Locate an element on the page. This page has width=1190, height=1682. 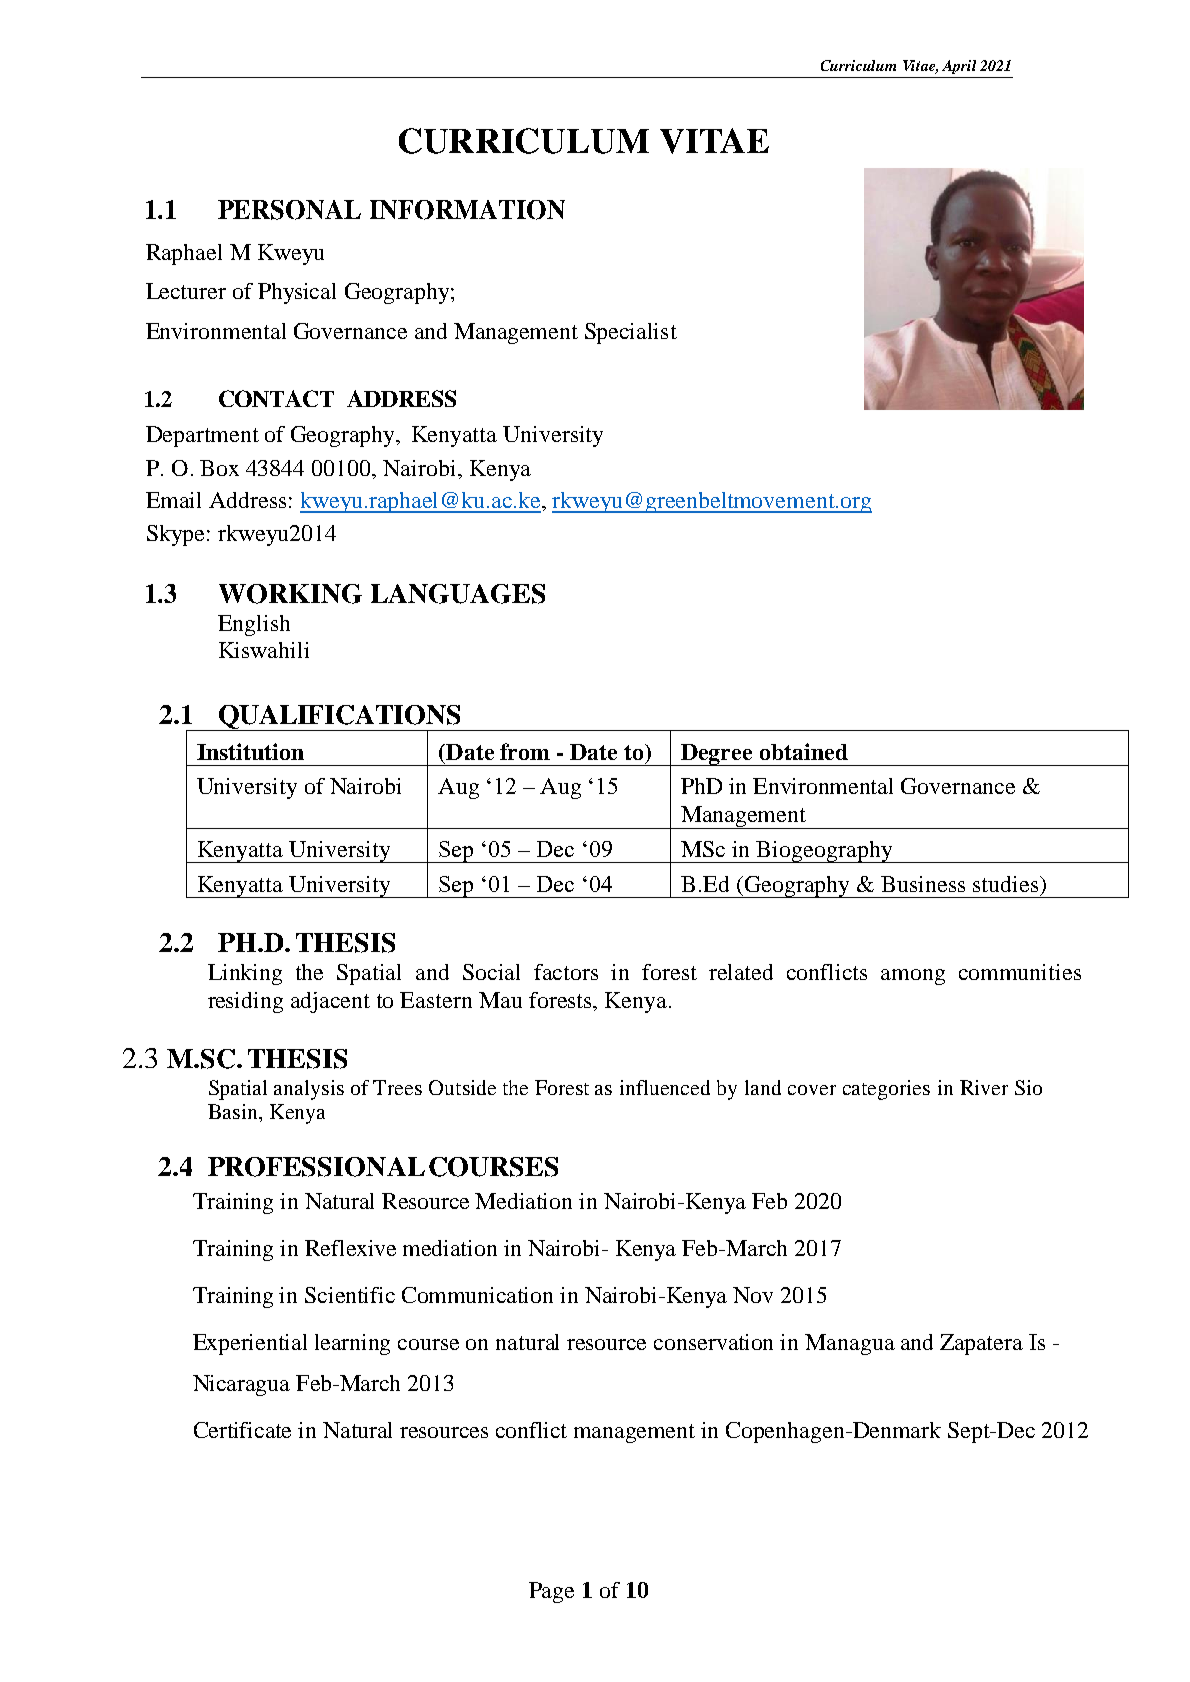
Certificate is located at coordinates (242, 1430).
